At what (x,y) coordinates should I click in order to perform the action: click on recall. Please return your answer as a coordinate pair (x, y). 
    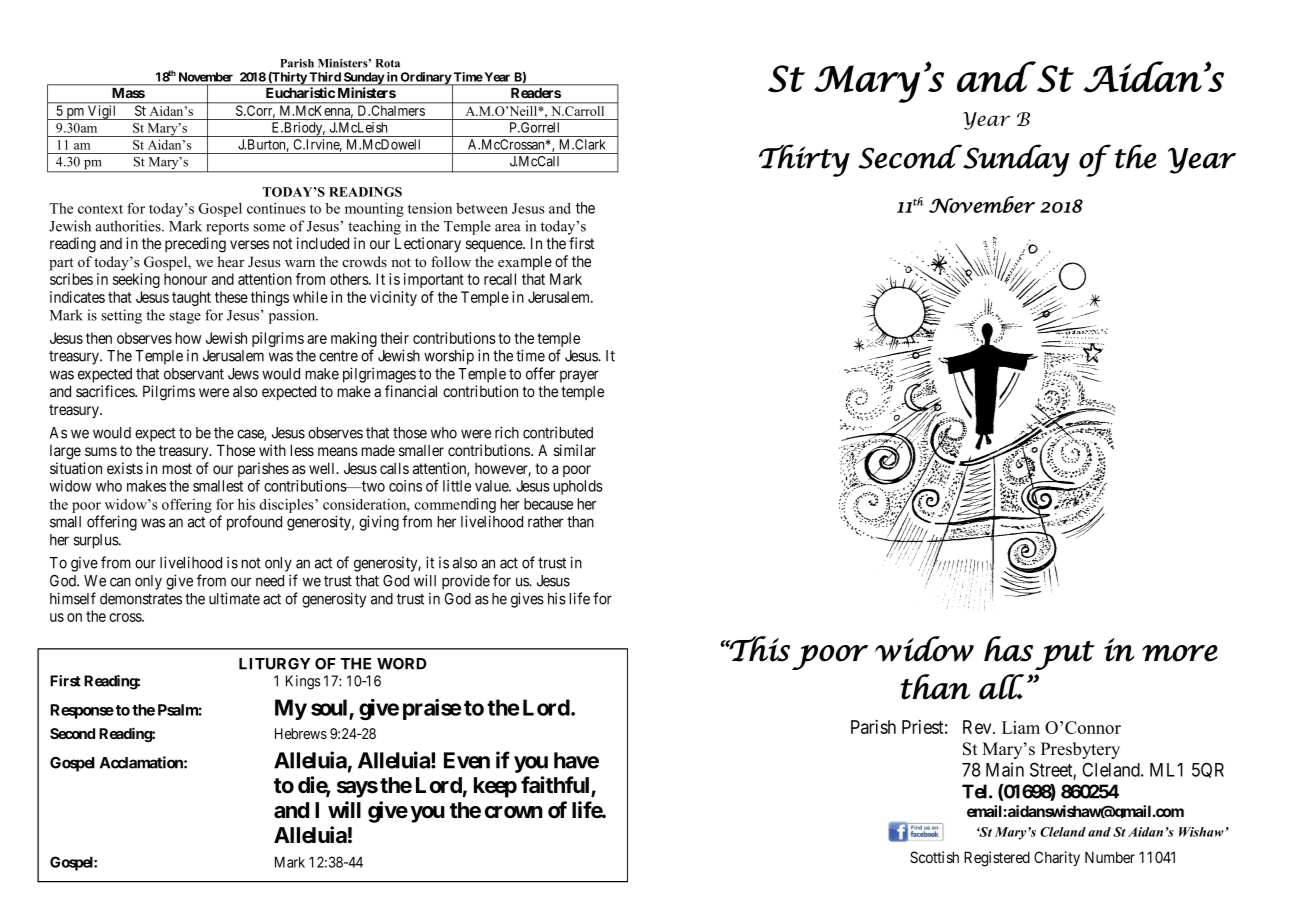
    Looking at the image, I should click on (500, 279).
